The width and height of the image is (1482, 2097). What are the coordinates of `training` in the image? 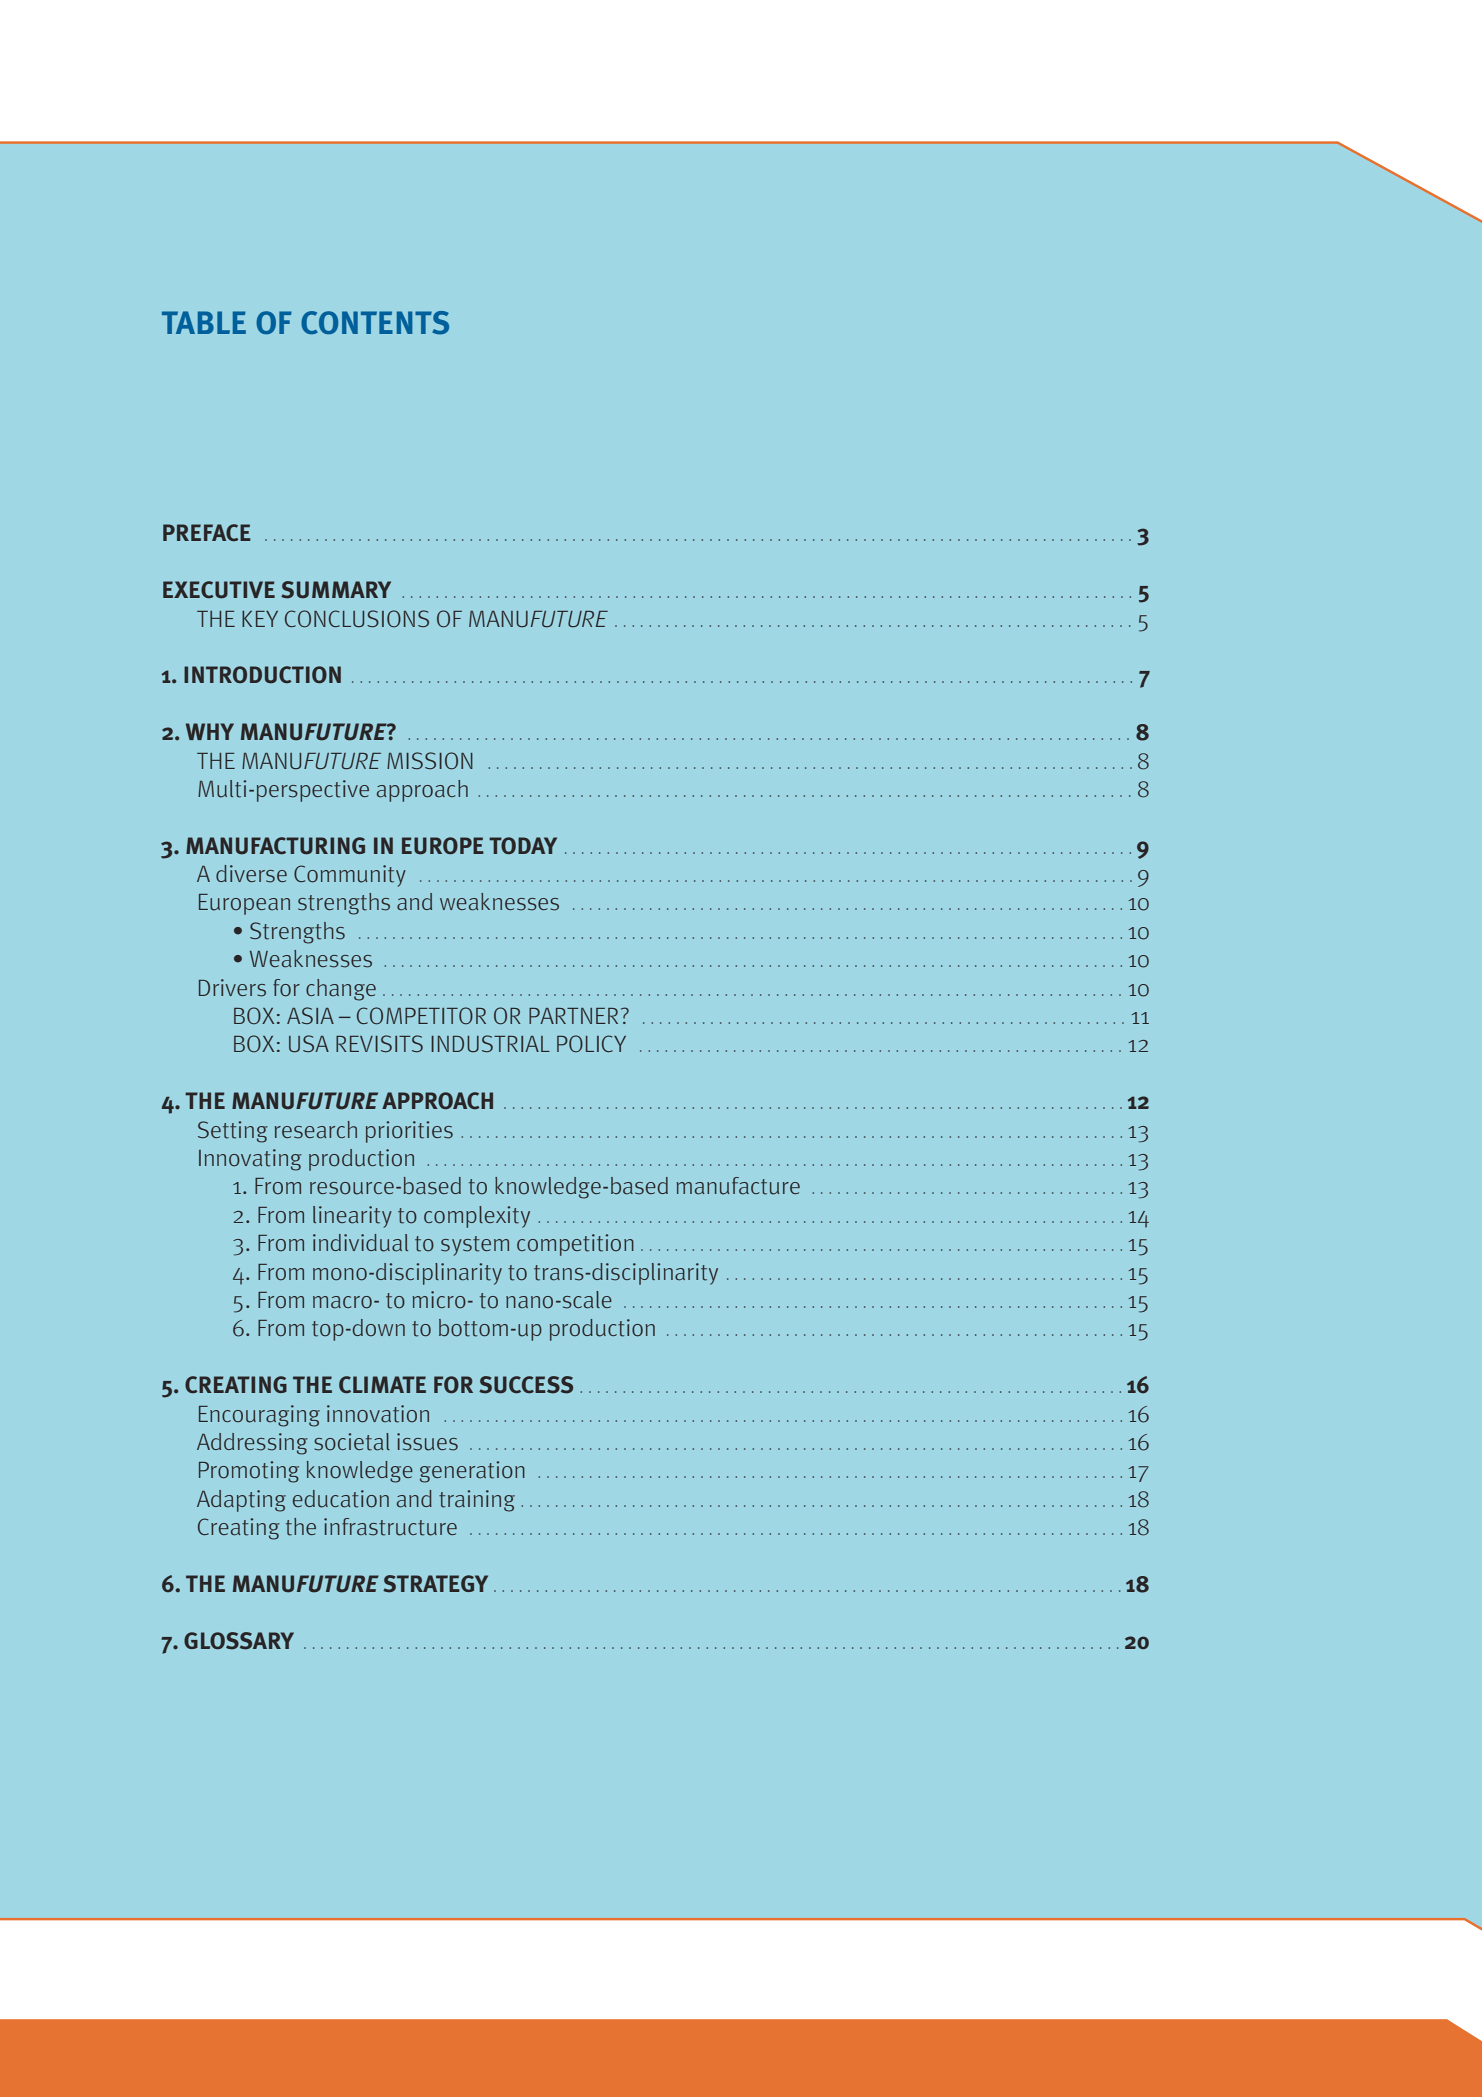 It's located at (477, 1501).
